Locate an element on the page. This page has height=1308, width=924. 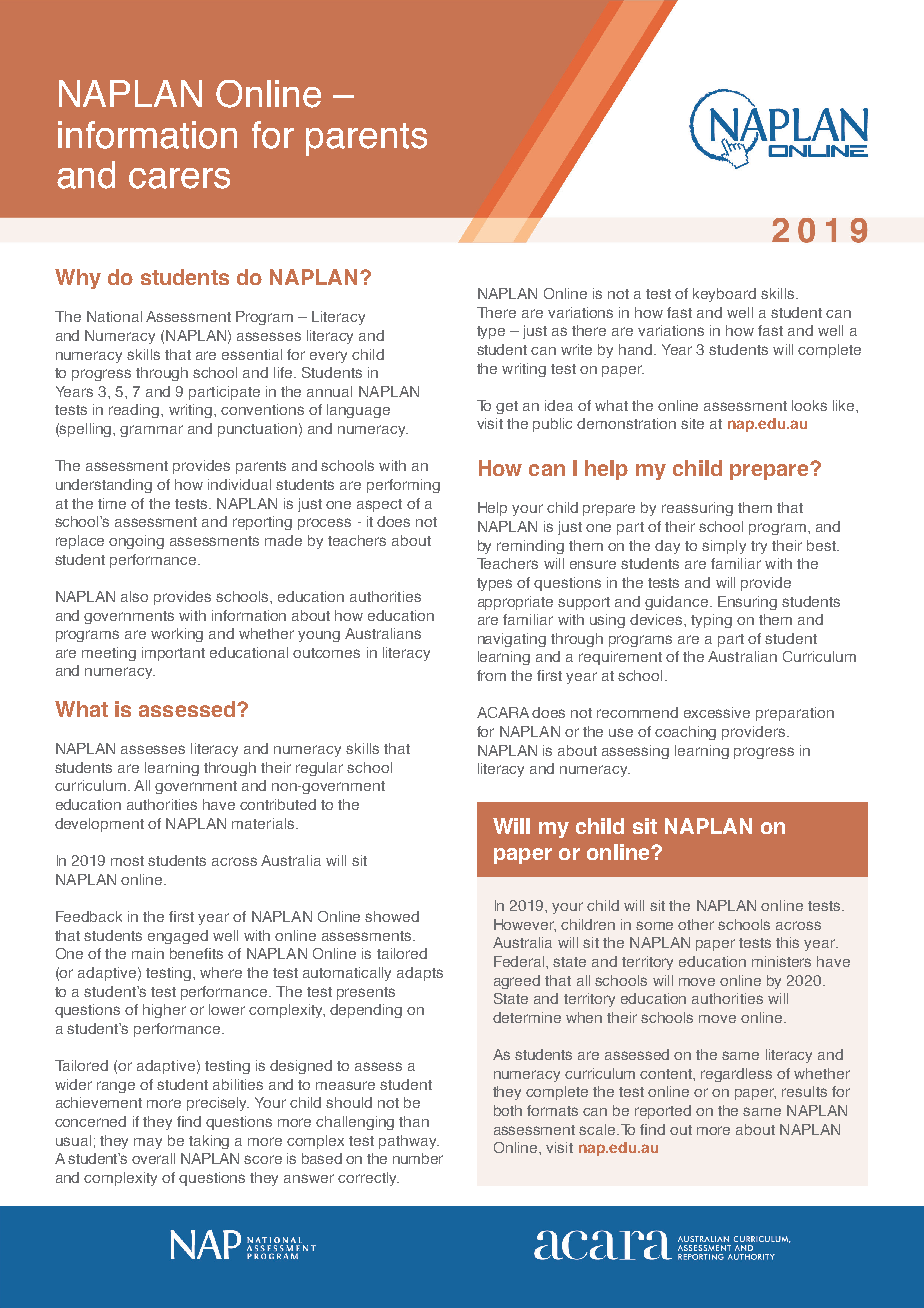
grammar is located at coordinates (151, 431).
